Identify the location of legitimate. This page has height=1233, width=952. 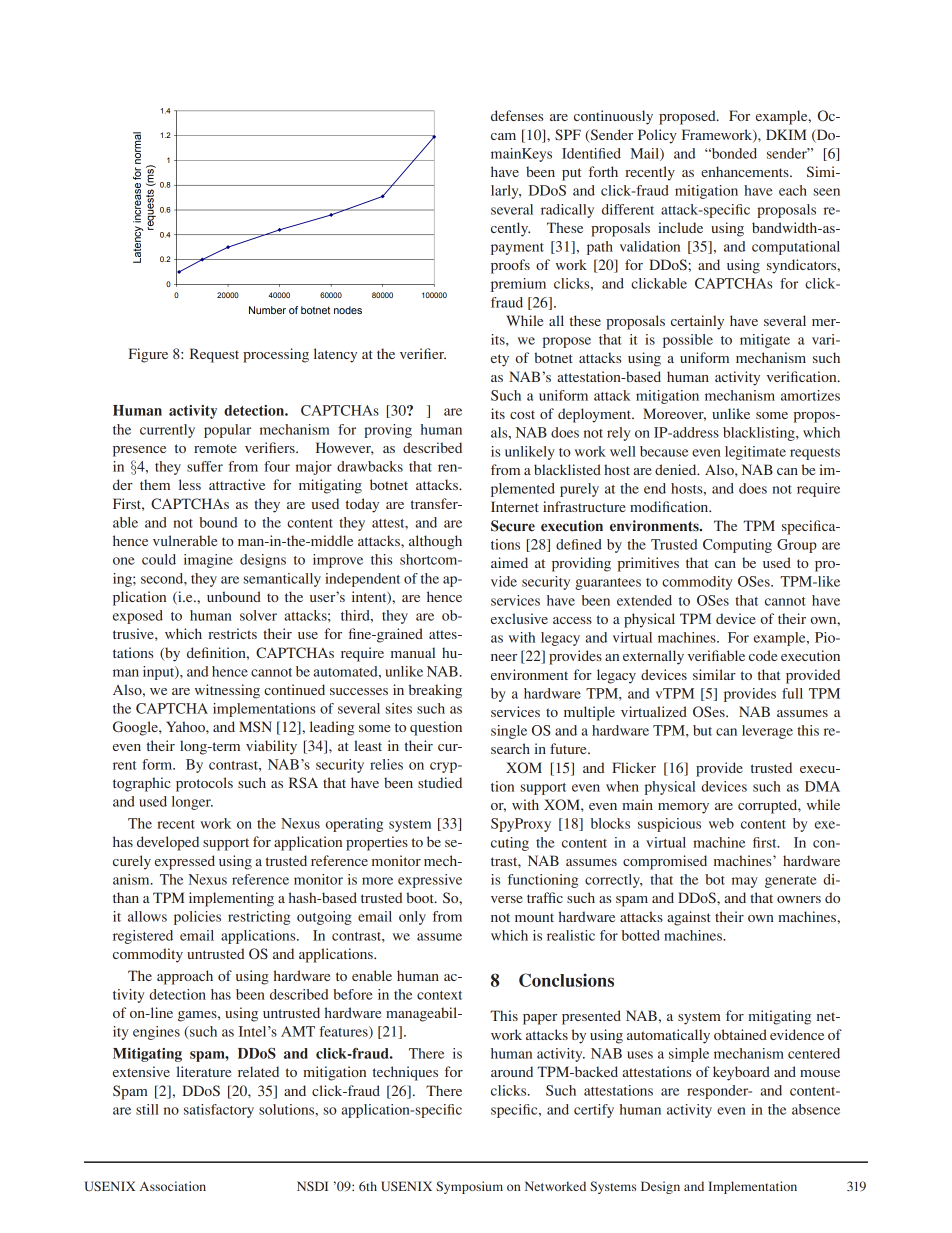
(755, 453).
